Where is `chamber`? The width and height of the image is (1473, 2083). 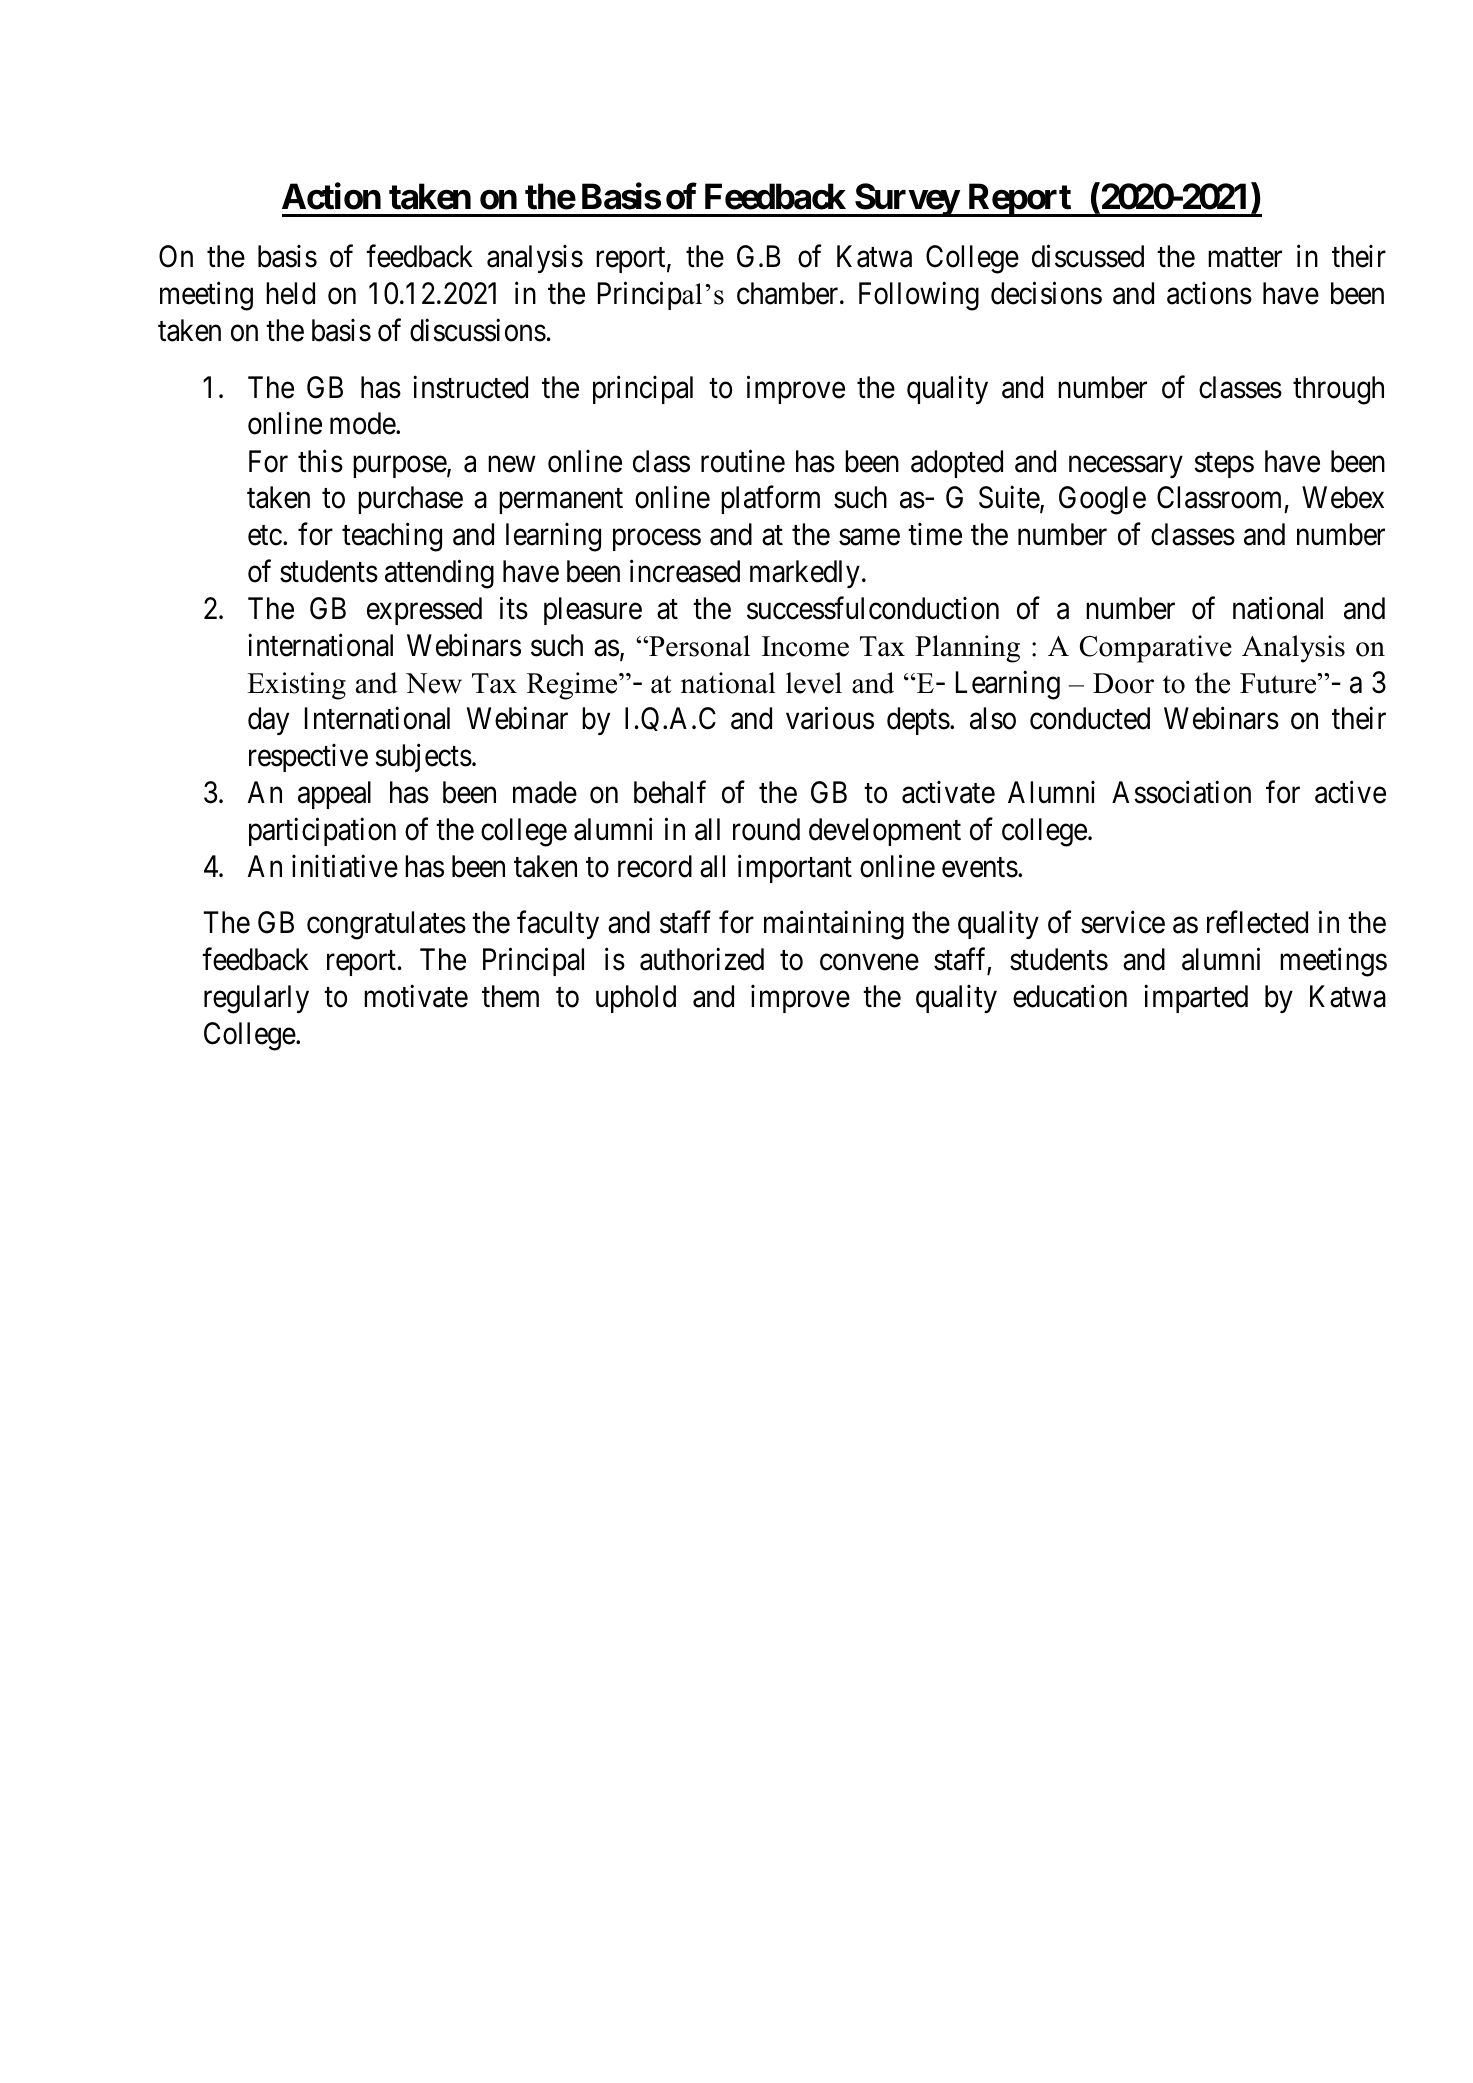 chamber is located at coordinates (789, 293).
